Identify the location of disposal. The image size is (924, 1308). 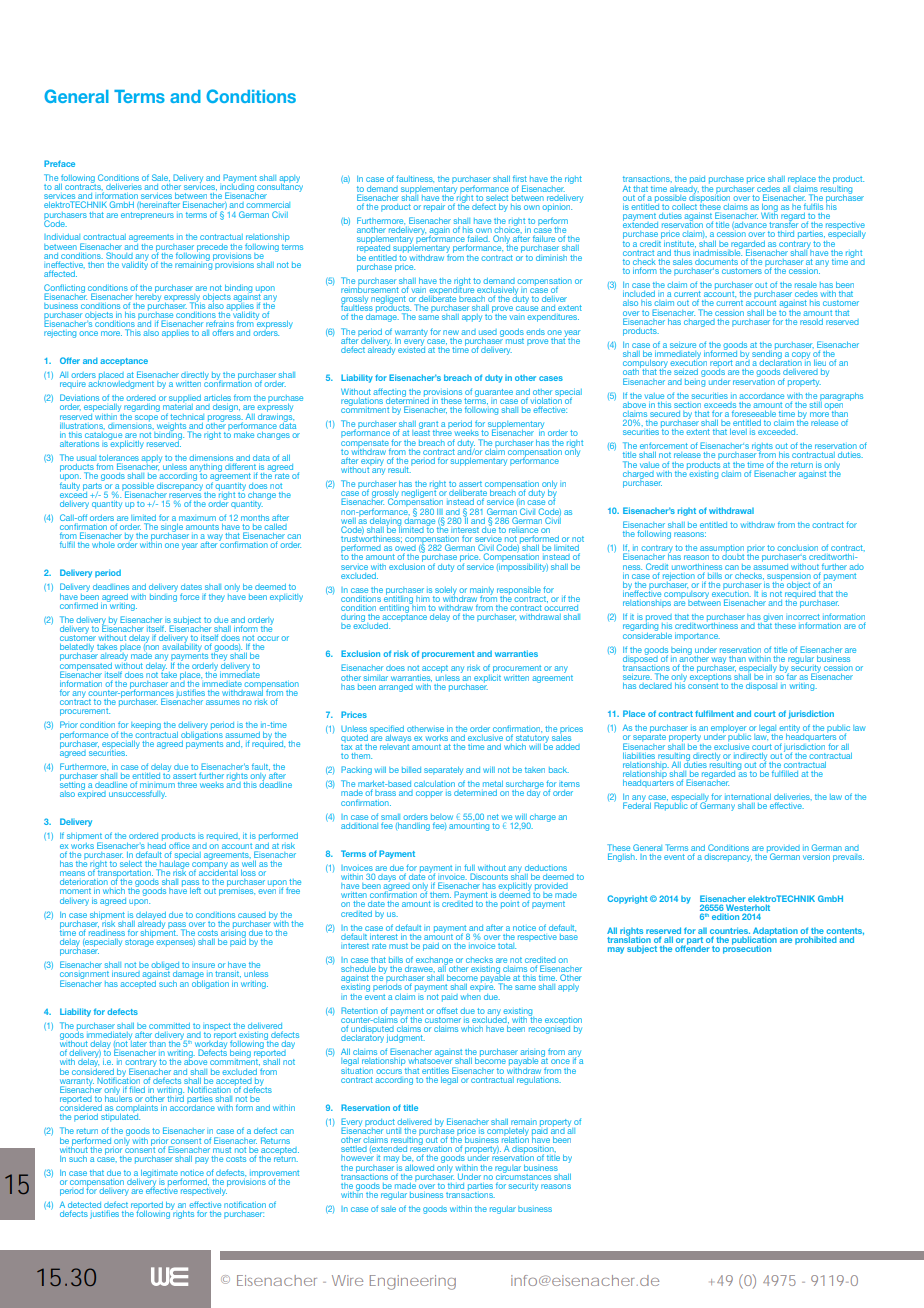
(761, 687).
